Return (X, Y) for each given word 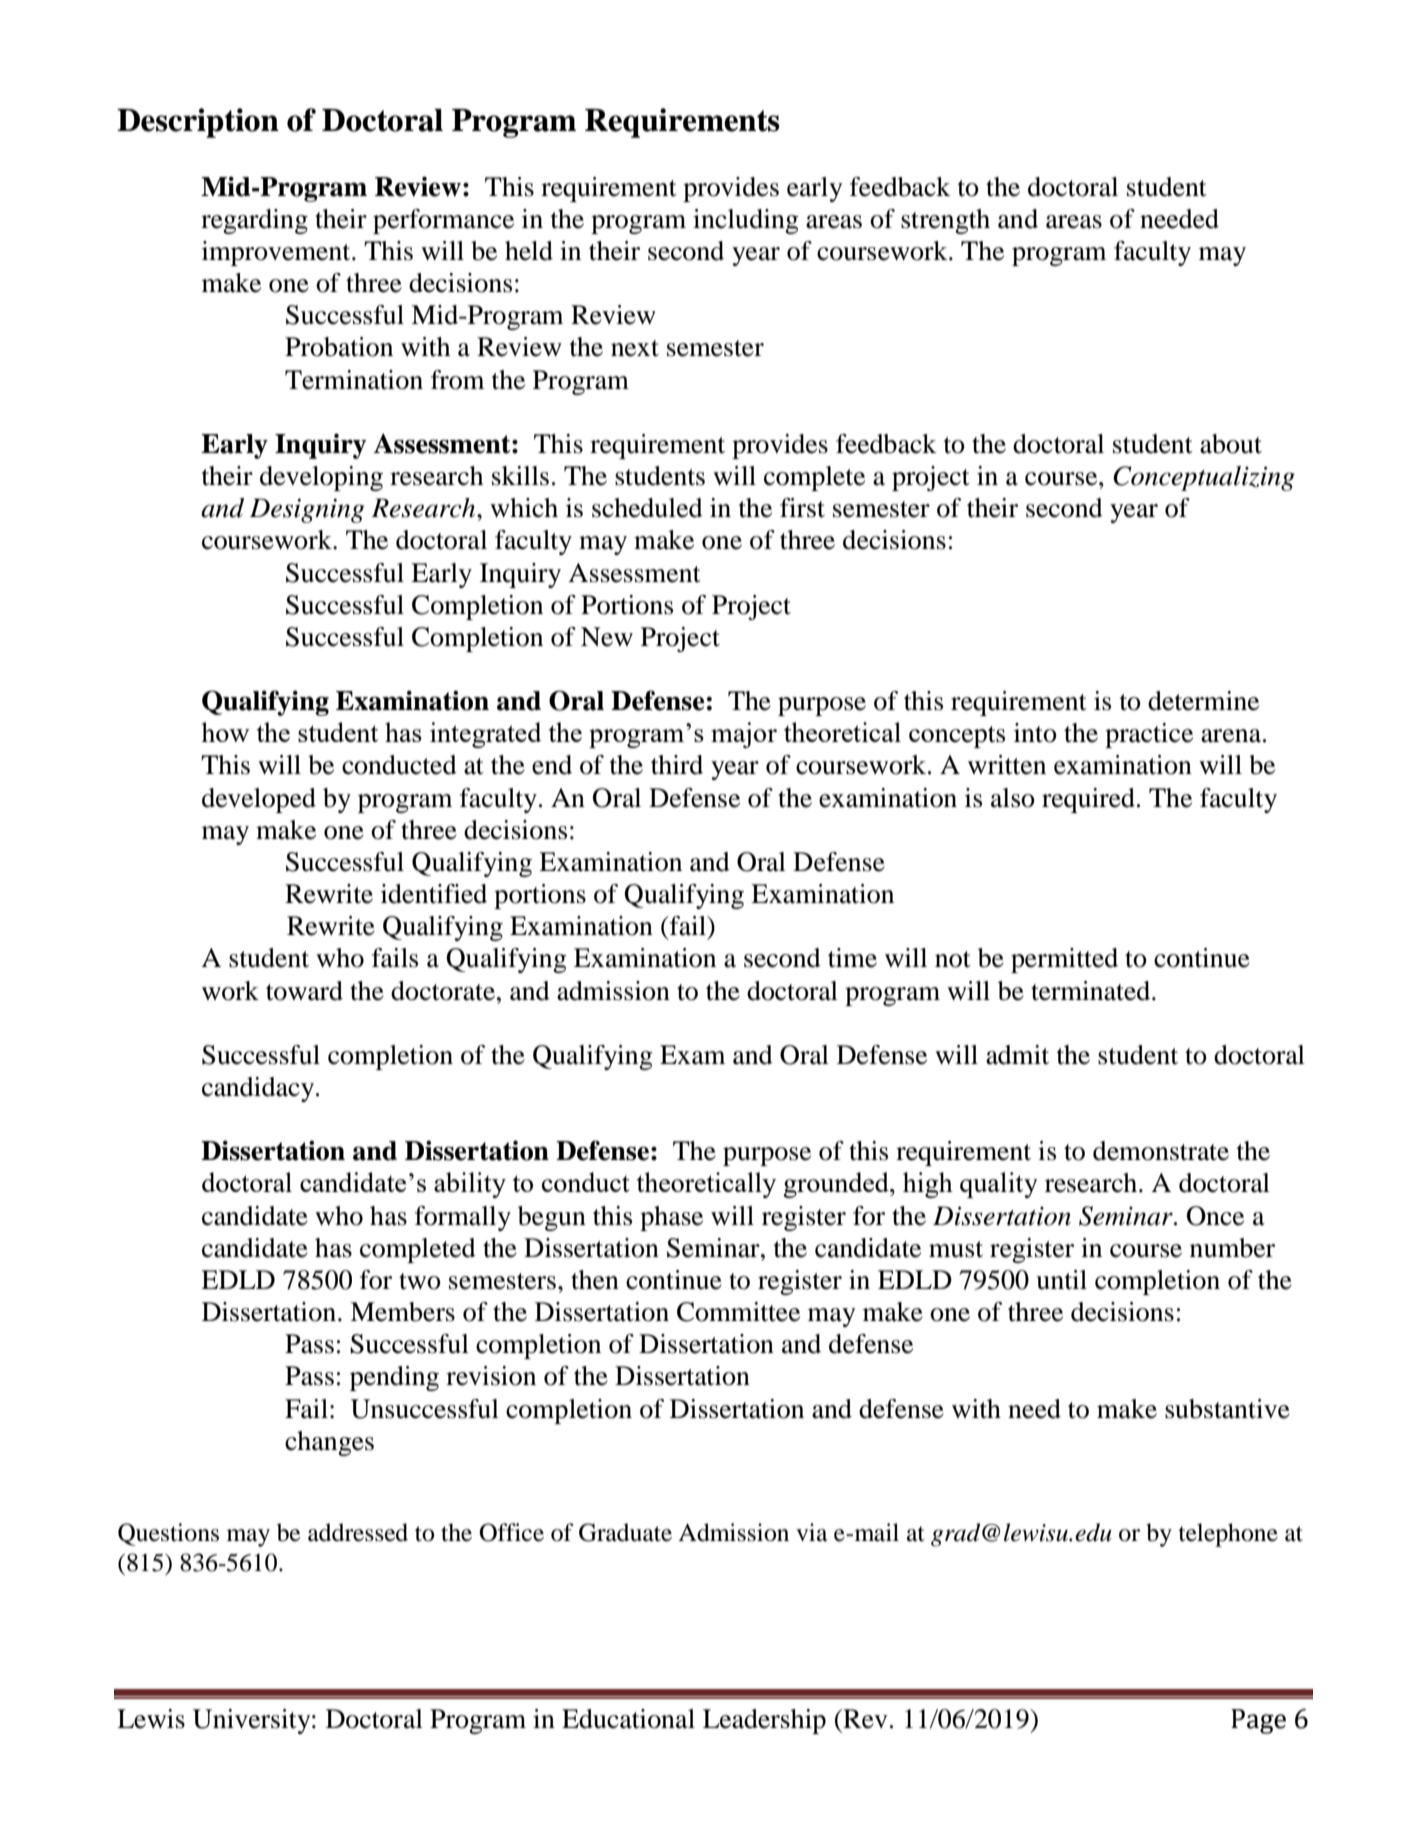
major (744, 735)
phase (671, 1218)
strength (945, 221)
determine (1203, 701)
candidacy (259, 1089)
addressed (358, 1532)
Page (1258, 1721)
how (225, 732)
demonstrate (1161, 1151)
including (746, 221)
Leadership (764, 1721)
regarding (254, 221)
